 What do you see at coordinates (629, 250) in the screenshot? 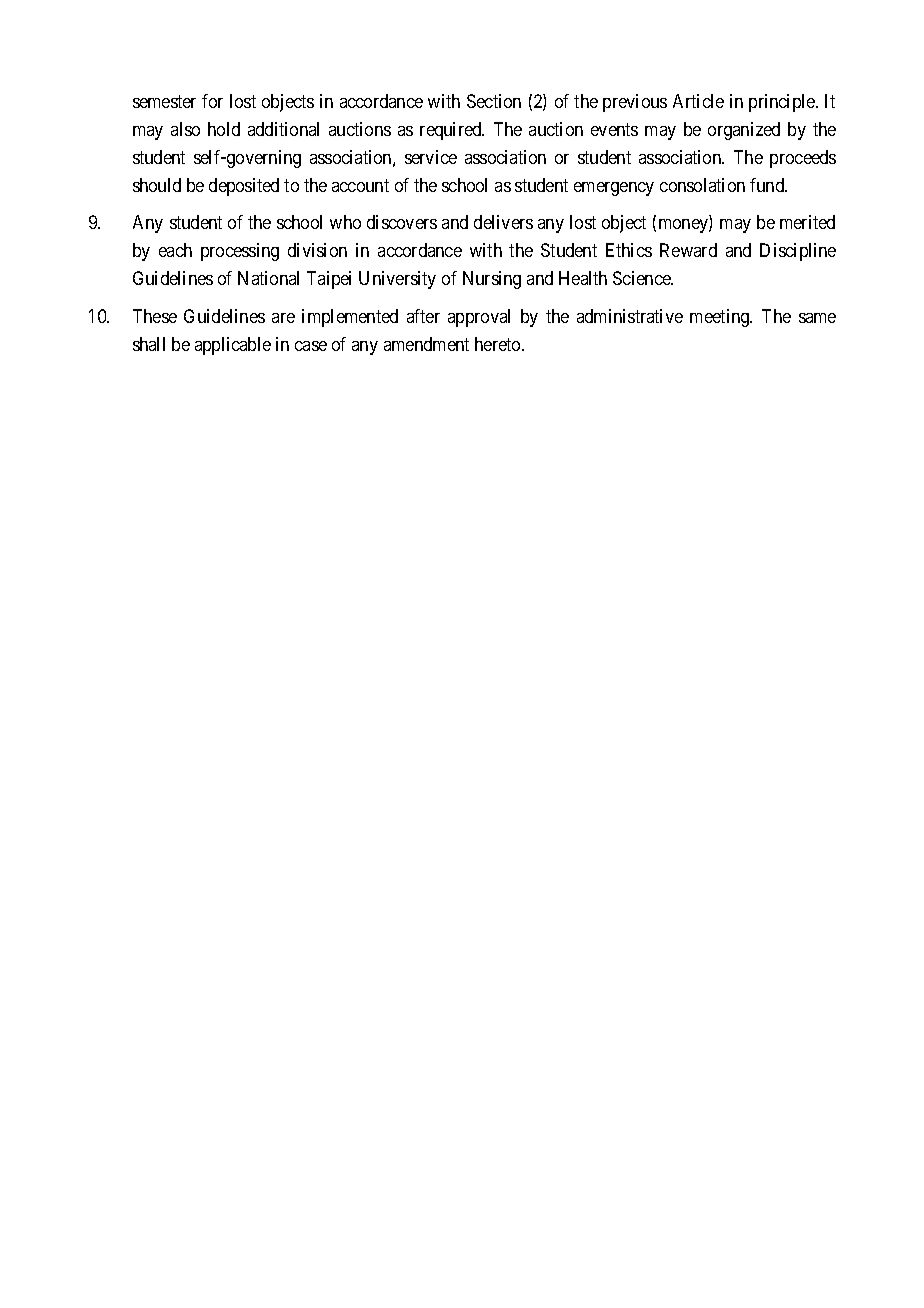
I see `Ethics` at bounding box center [629, 250].
